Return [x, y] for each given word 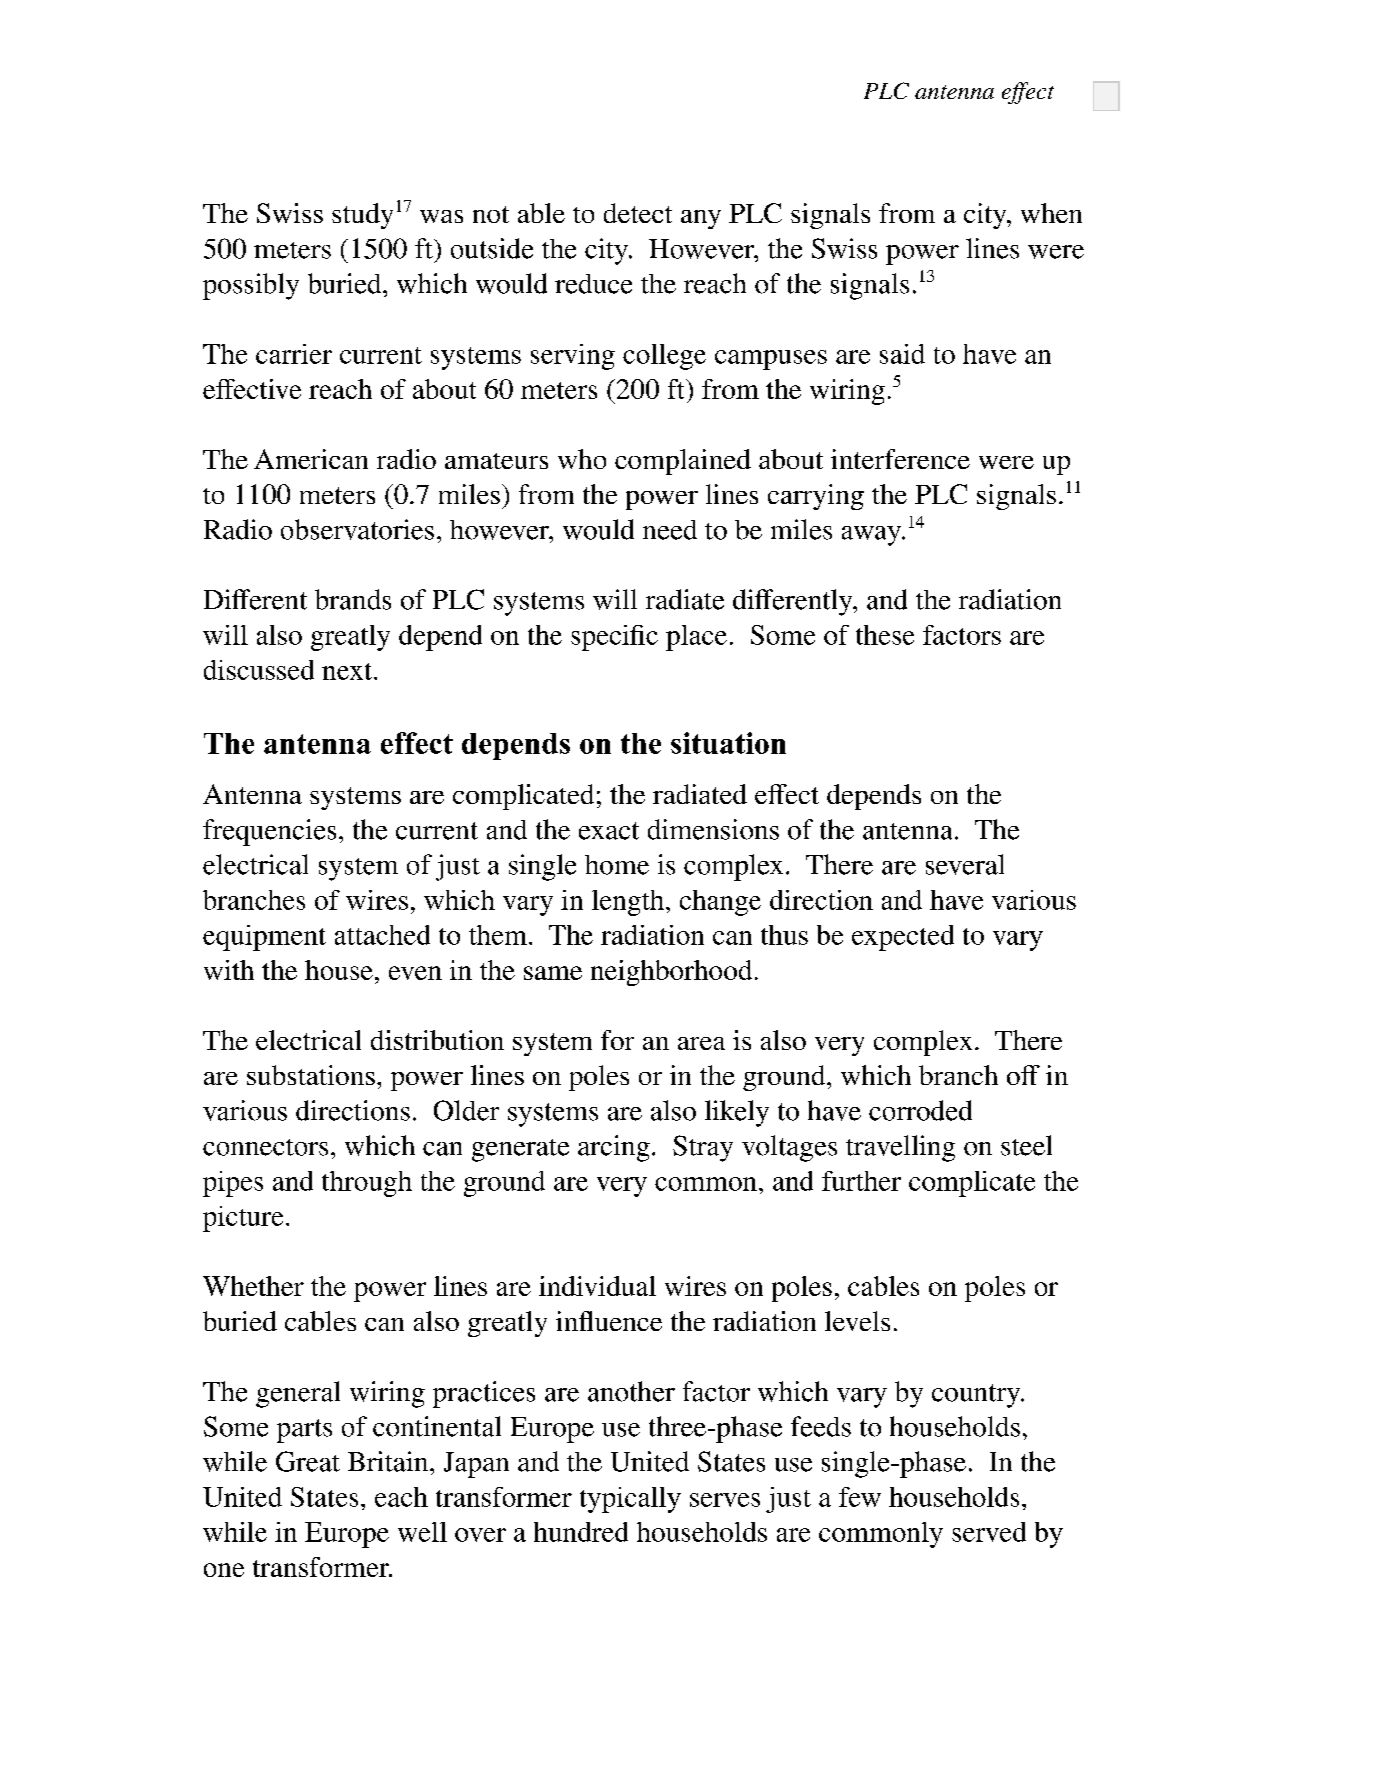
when [1051, 213]
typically [630, 1500]
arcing [614, 1148]
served [989, 1532]
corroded [920, 1110]
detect [638, 213]
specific [614, 638]
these [885, 635]
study [362, 216]
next [348, 671]
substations [311, 1075]
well [422, 1532]
